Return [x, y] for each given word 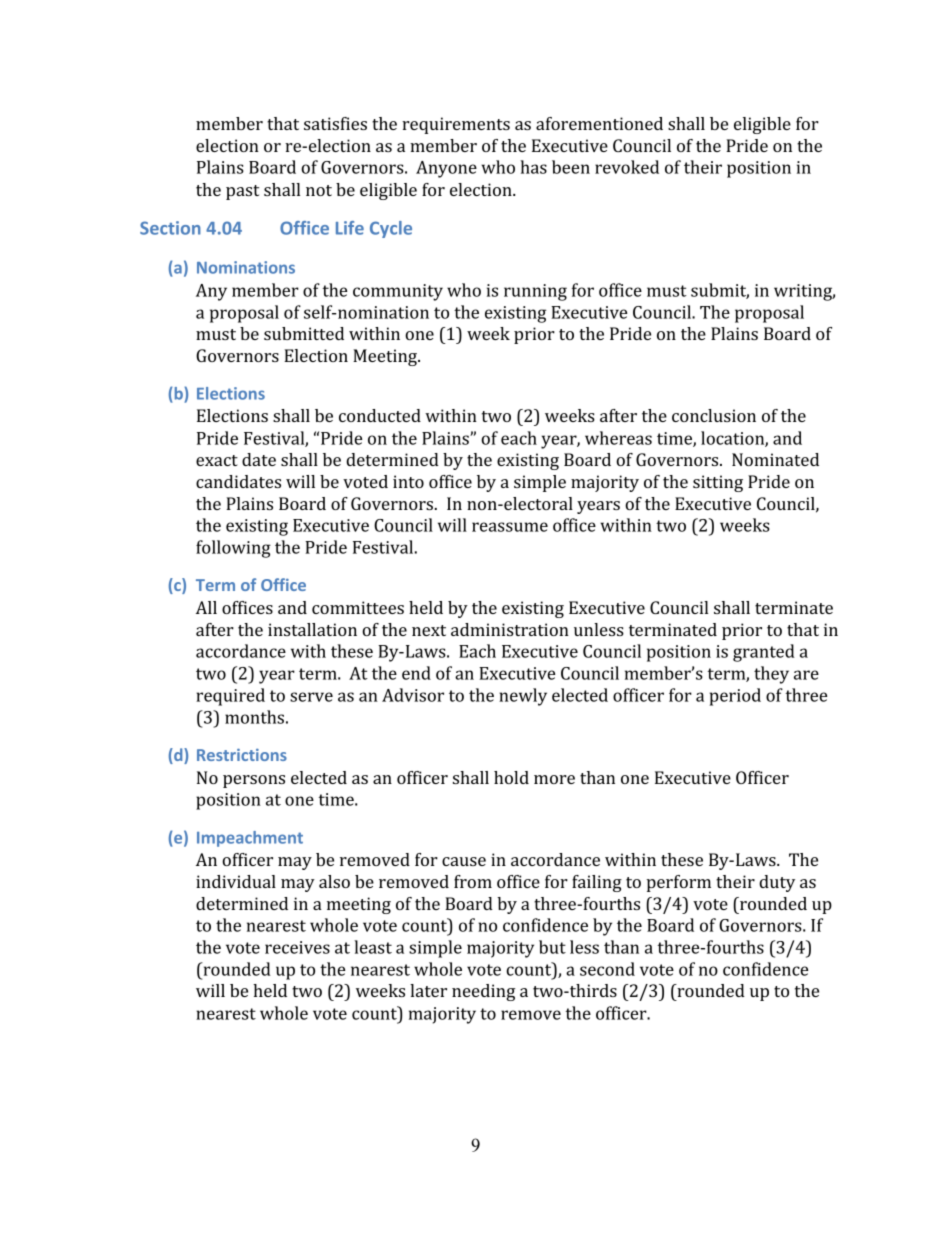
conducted [380, 415]
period [735, 697]
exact [217, 460]
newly [523, 697]
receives [297, 947]
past [242, 192]
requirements [456, 125]
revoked [627, 167]
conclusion [714, 415]
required [230, 697]
